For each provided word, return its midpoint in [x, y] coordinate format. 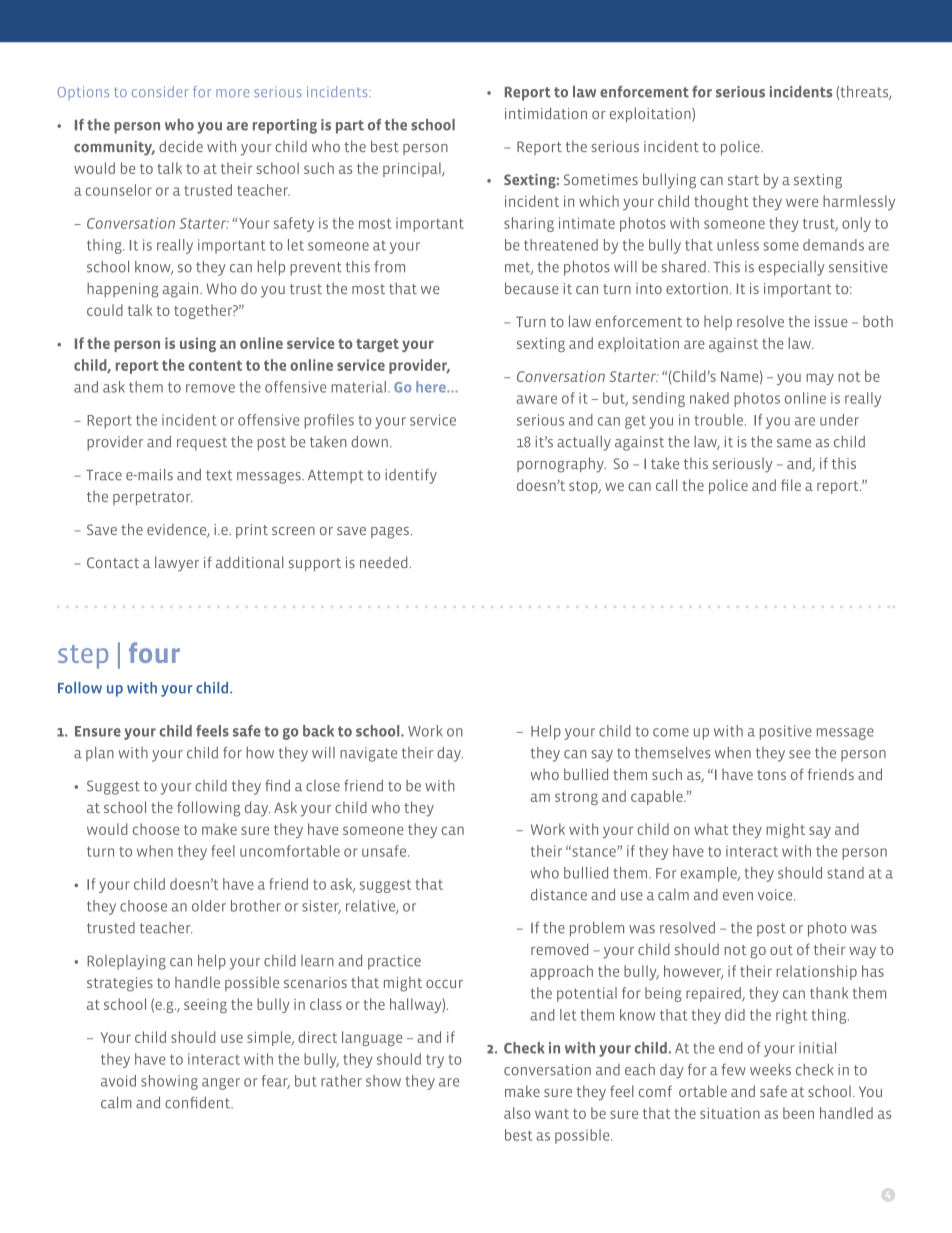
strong [576, 798]
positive [786, 732]
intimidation [546, 113]
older [209, 906]
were [802, 202]
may [820, 379]
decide [181, 146]
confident [198, 1102]
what [711, 829]
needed [383, 562]
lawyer [177, 564]
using [198, 344]
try [435, 1061]
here [432, 387]
